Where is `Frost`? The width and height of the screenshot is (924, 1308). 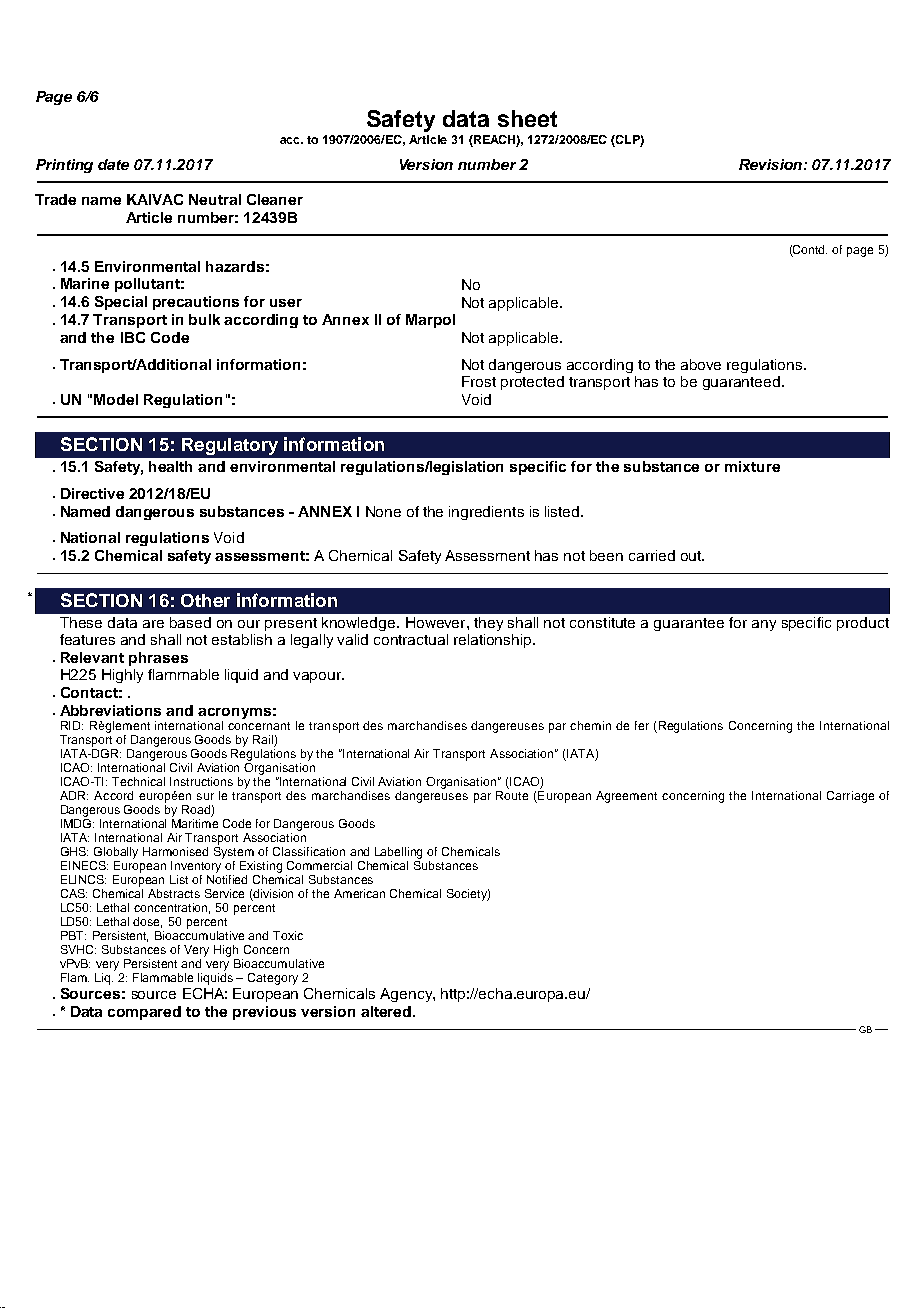
Frost is located at coordinates (479, 381).
